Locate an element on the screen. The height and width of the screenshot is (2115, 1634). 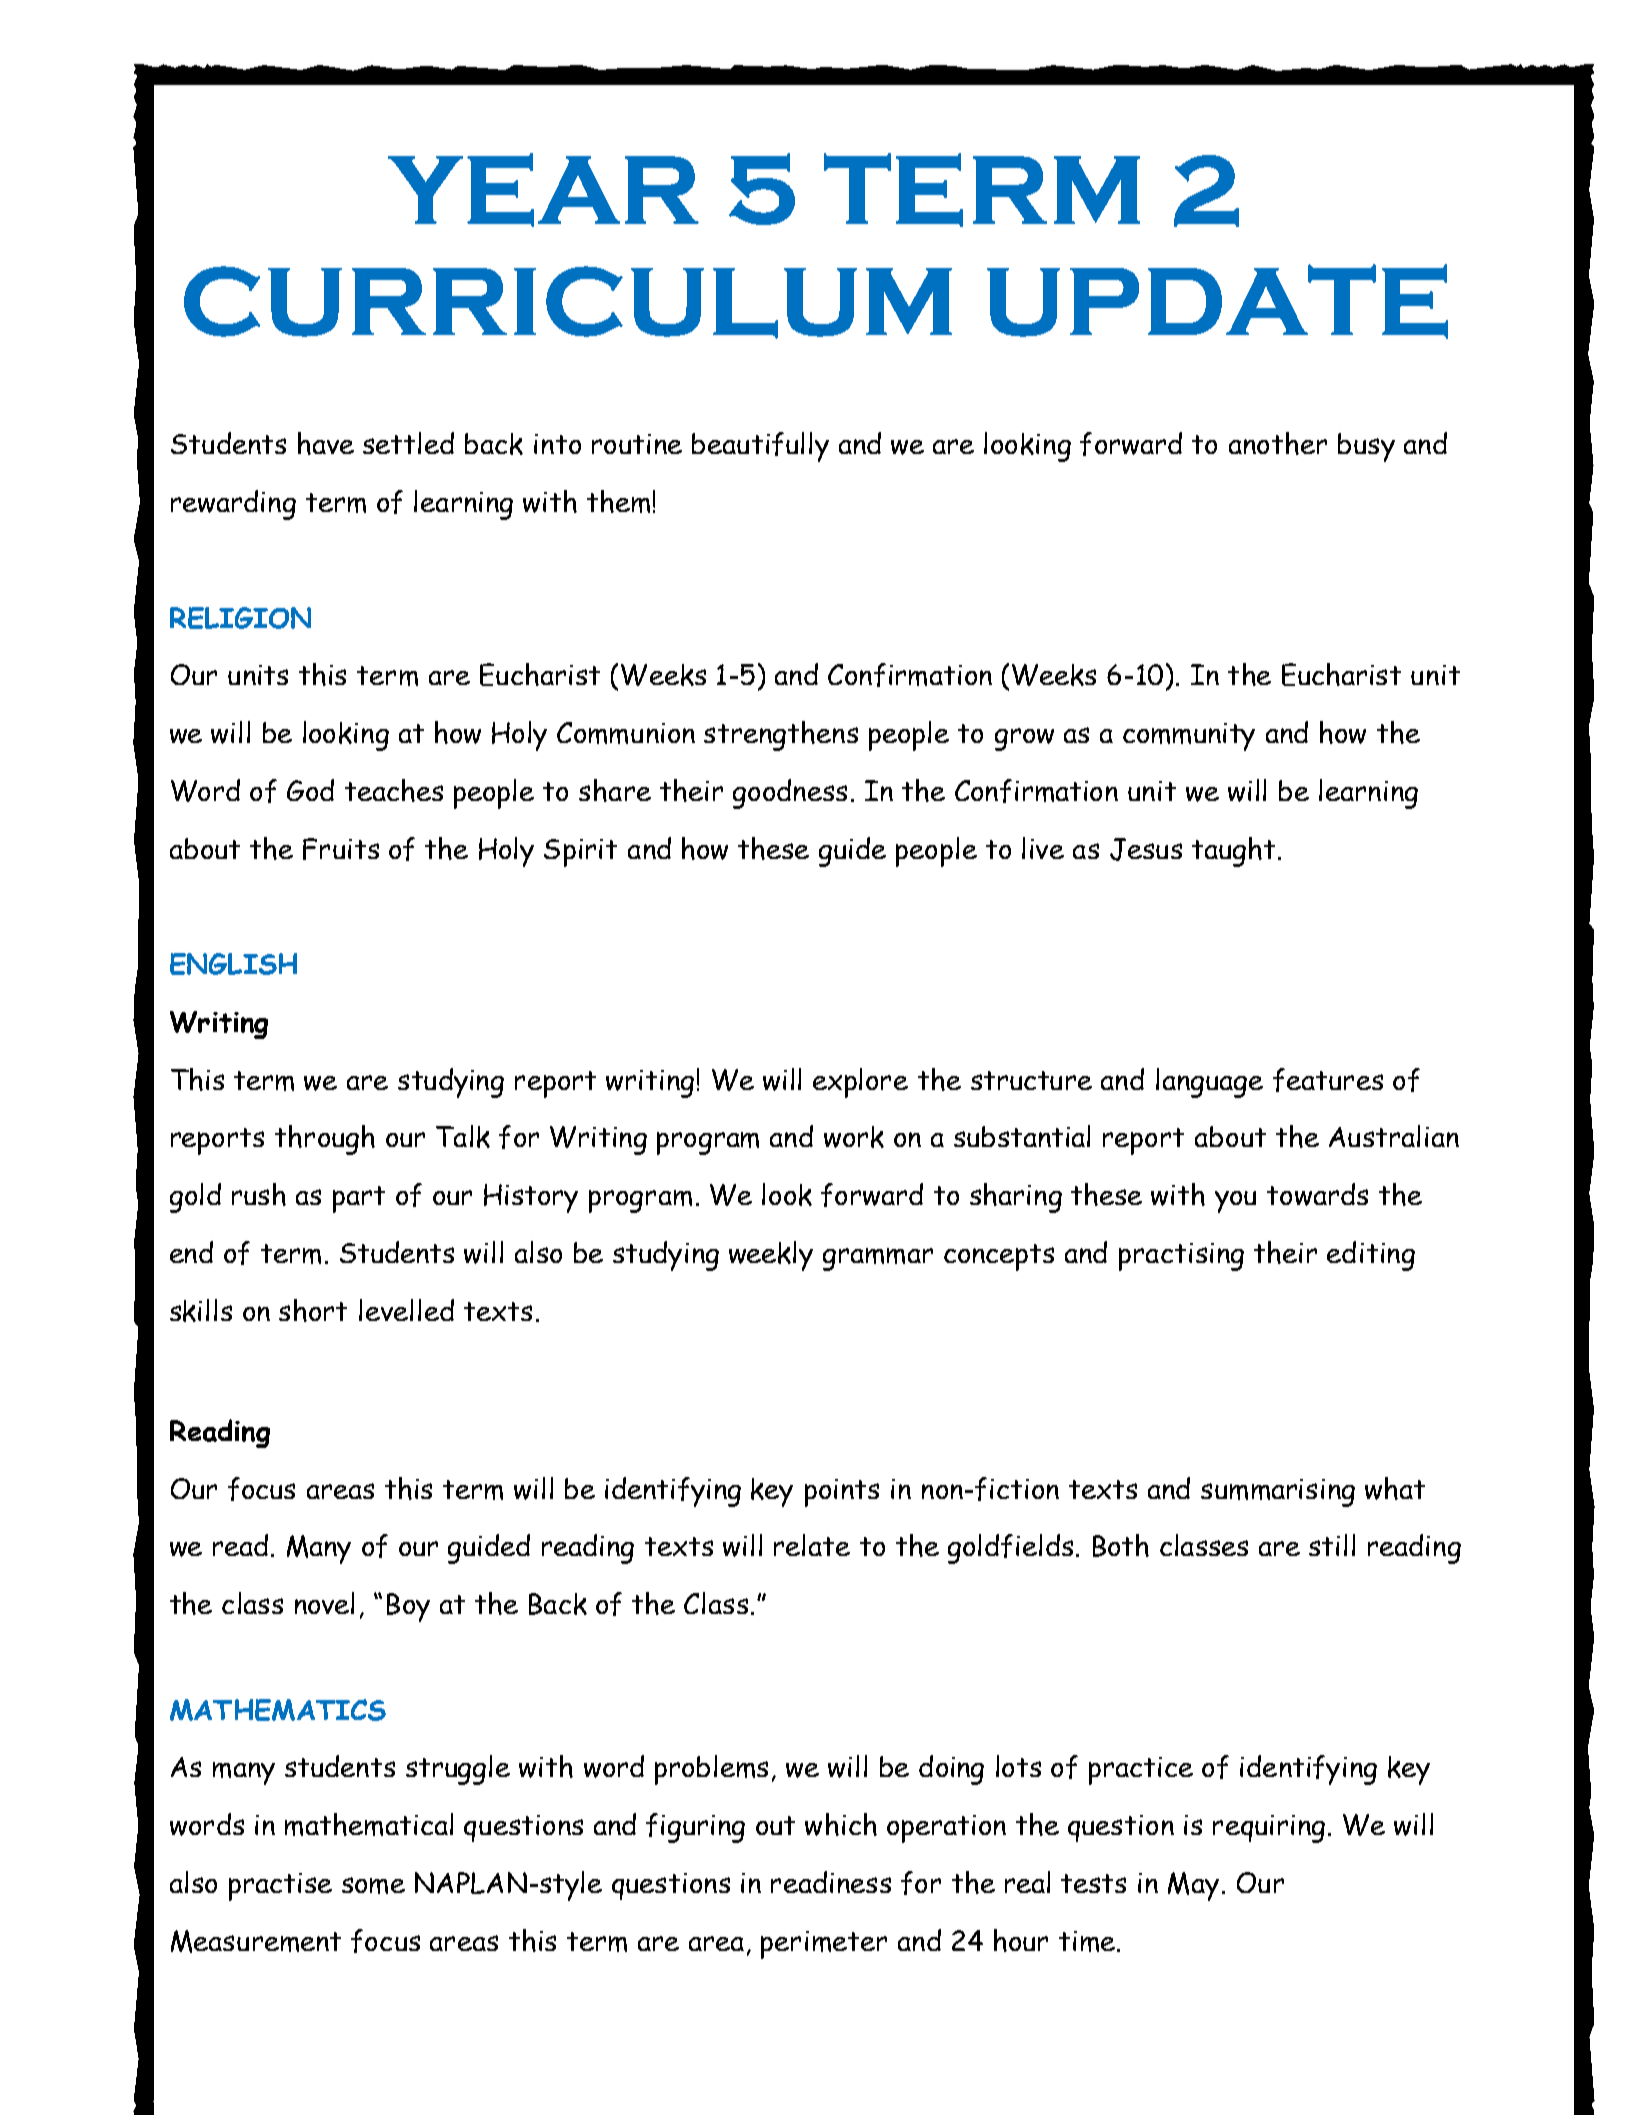
another is located at coordinates (1278, 443).
